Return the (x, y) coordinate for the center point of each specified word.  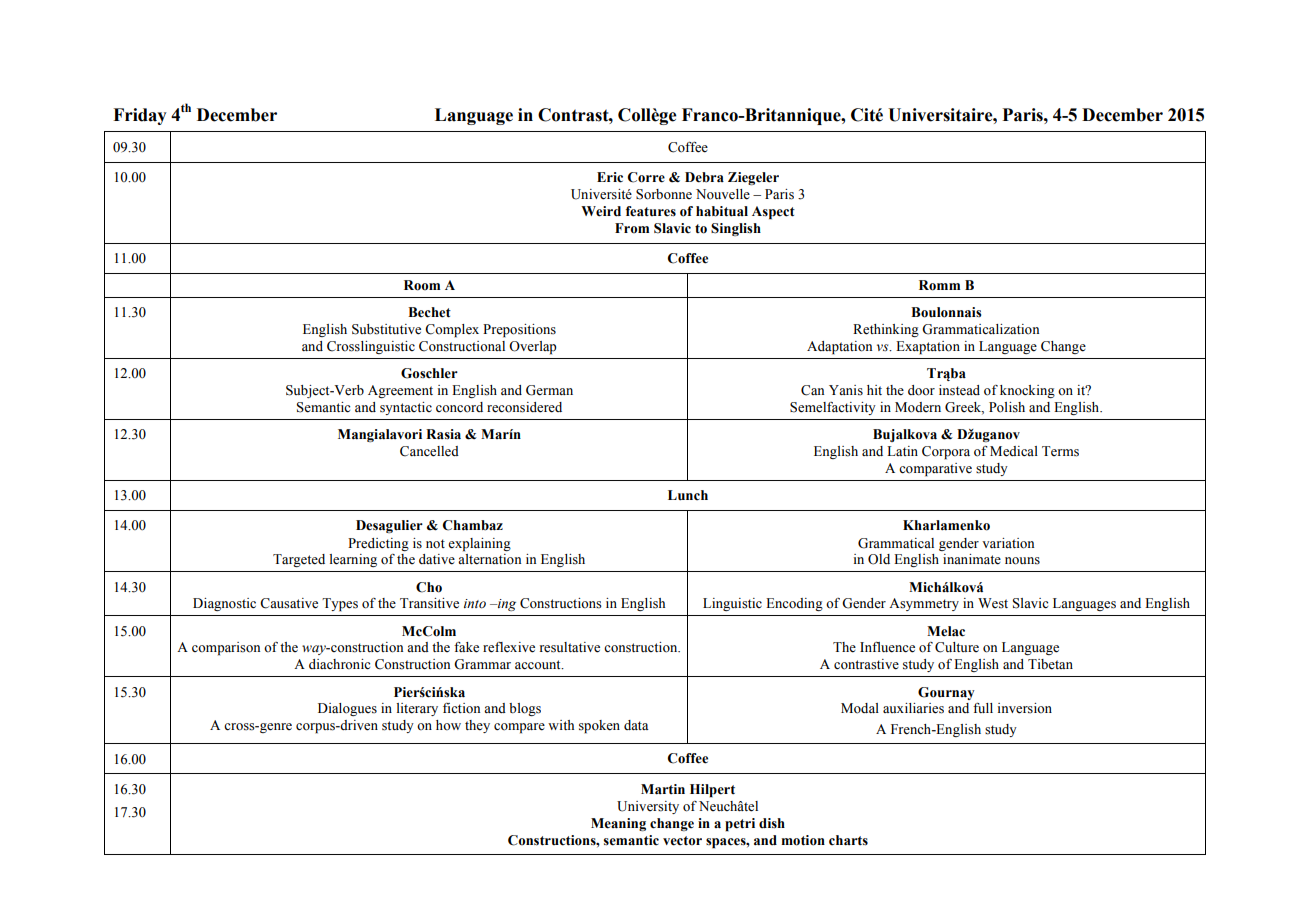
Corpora (946, 453)
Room (422, 285)
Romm (939, 285)
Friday (140, 116)
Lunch (688, 495)
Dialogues (347, 709)
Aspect (773, 213)
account (539, 665)
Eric (610, 177)
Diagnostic (224, 604)
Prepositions (519, 331)
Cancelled (429, 451)
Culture (957, 647)
